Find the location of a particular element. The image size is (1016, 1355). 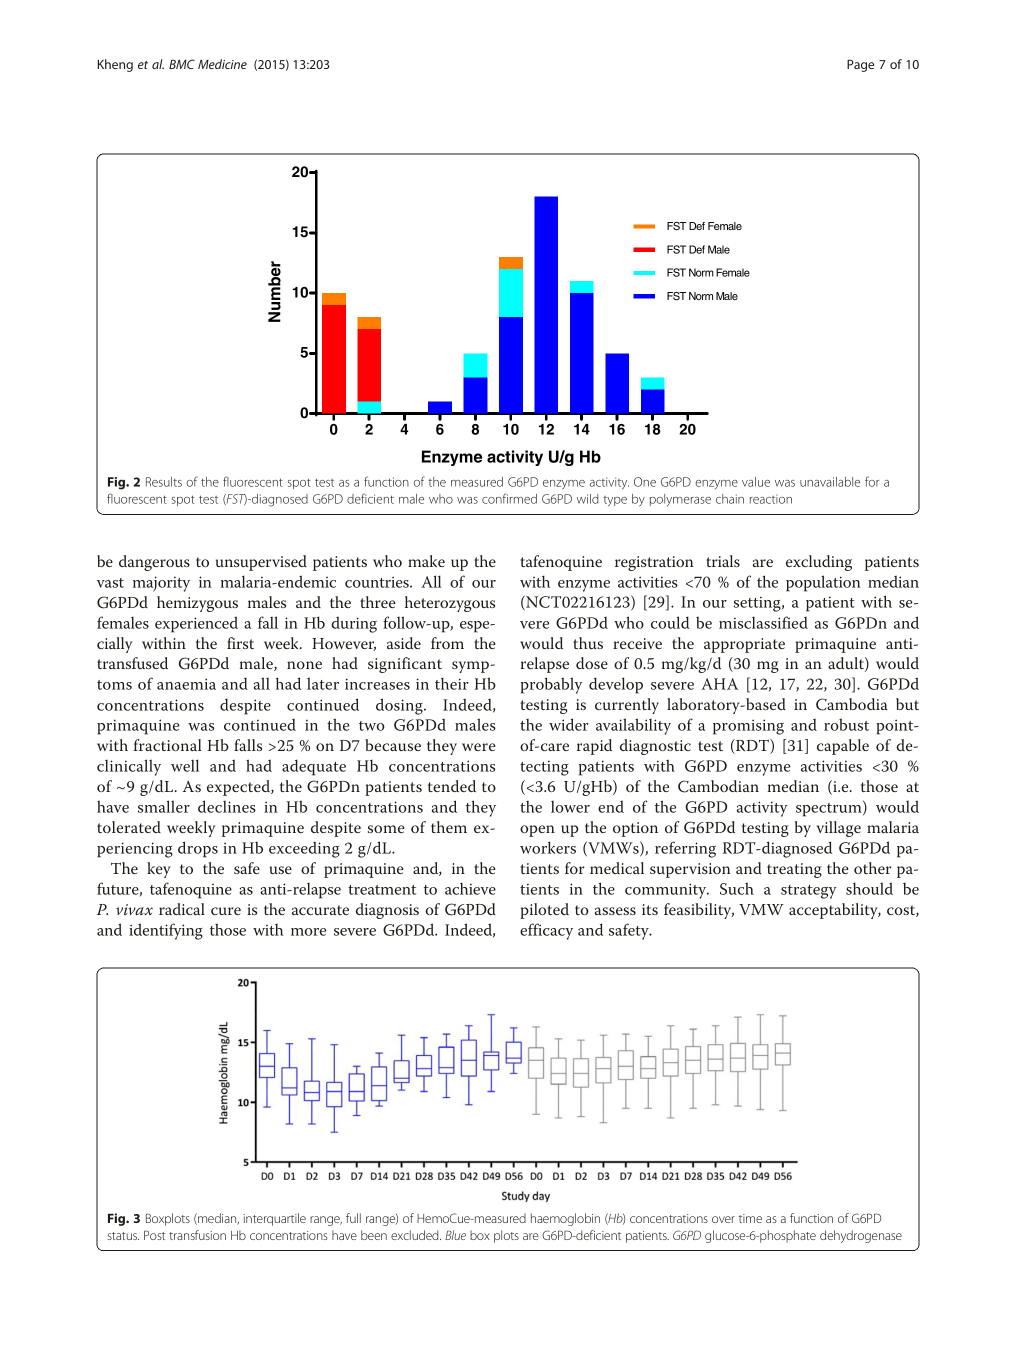

time is located at coordinates (750, 1218).
